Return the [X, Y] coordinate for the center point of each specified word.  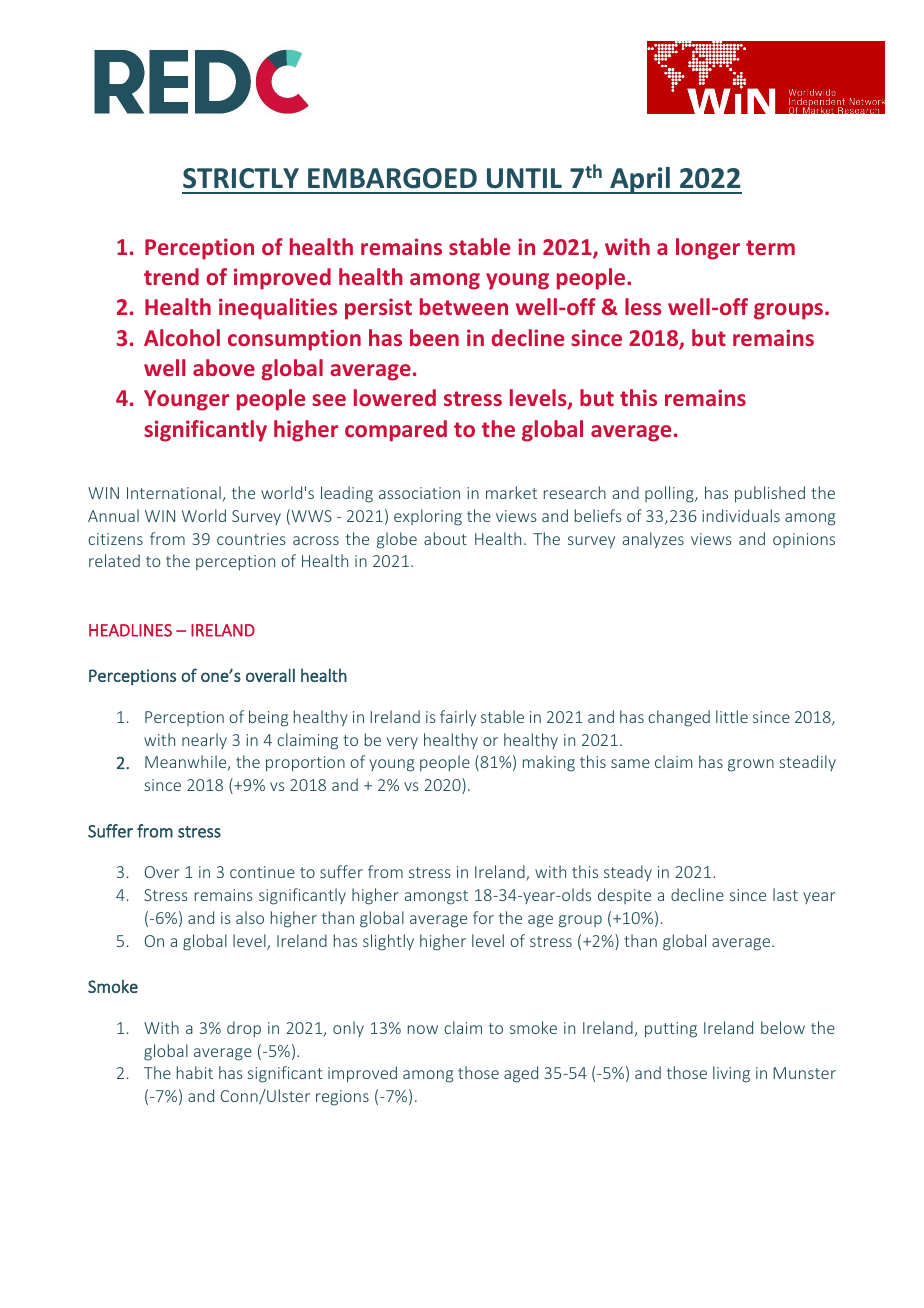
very [402, 743]
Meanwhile [187, 763]
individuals [741, 515]
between [464, 306]
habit [195, 1072]
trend [171, 276]
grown [751, 765]
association [419, 493]
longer [708, 249]
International [175, 494]
